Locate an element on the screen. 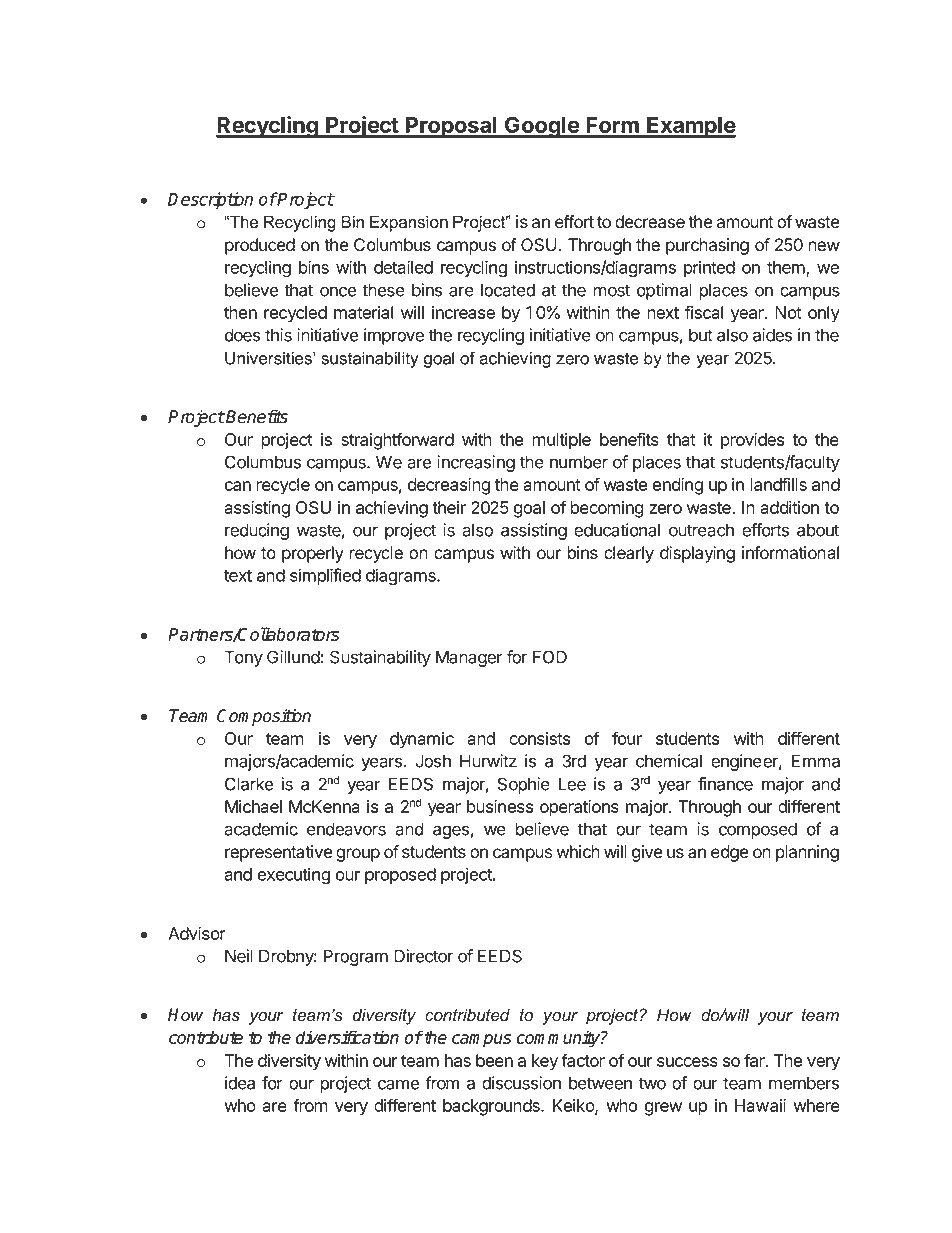 The width and height of the screenshot is (952, 1233). FOD is located at coordinates (550, 657).
